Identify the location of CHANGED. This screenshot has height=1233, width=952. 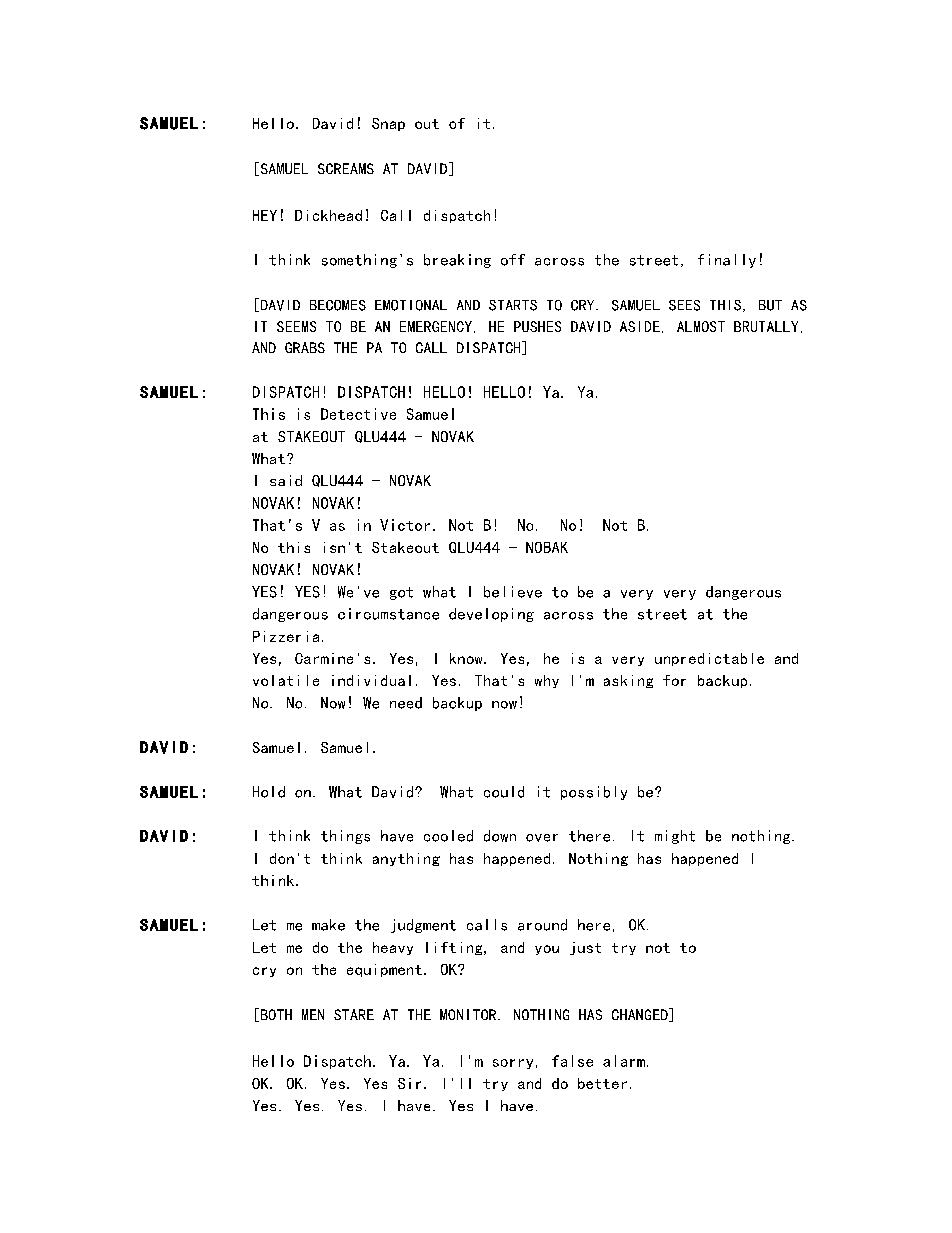
(641, 1015).
